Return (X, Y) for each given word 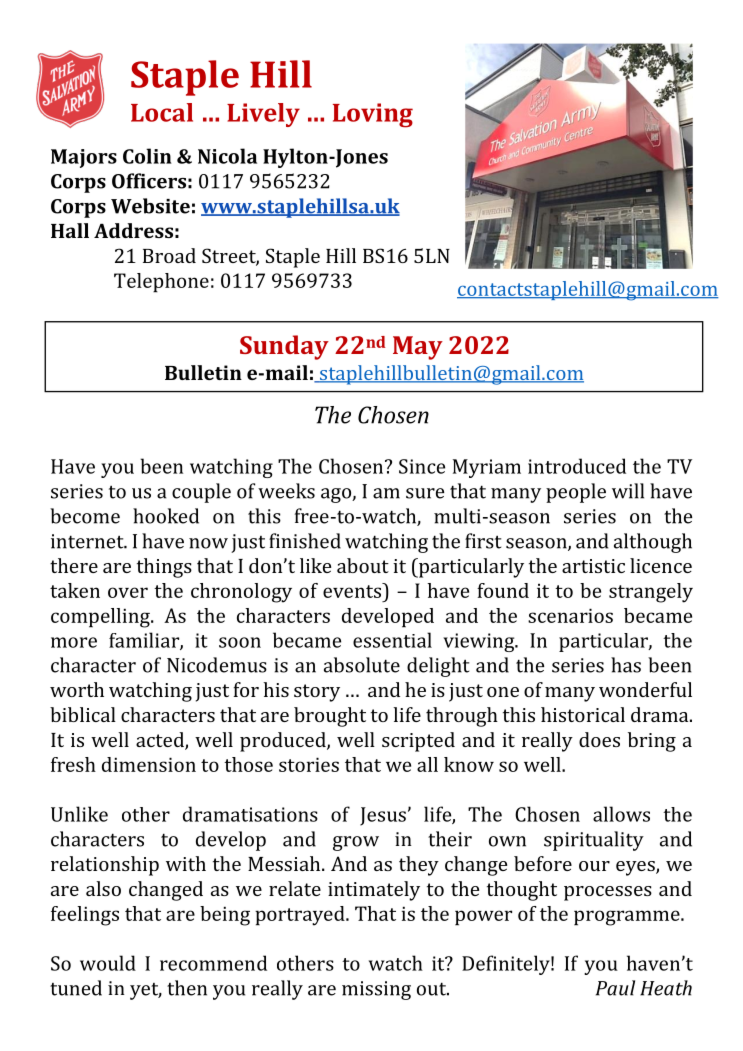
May (418, 348)
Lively (263, 115)
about (363, 565)
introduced (577, 466)
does (599, 739)
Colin (147, 156)
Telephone (161, 283)
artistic (593, 566)
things (164, 568)
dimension (149, 764)
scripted (418, 742)
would (108, 963)
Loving (373, 115)
